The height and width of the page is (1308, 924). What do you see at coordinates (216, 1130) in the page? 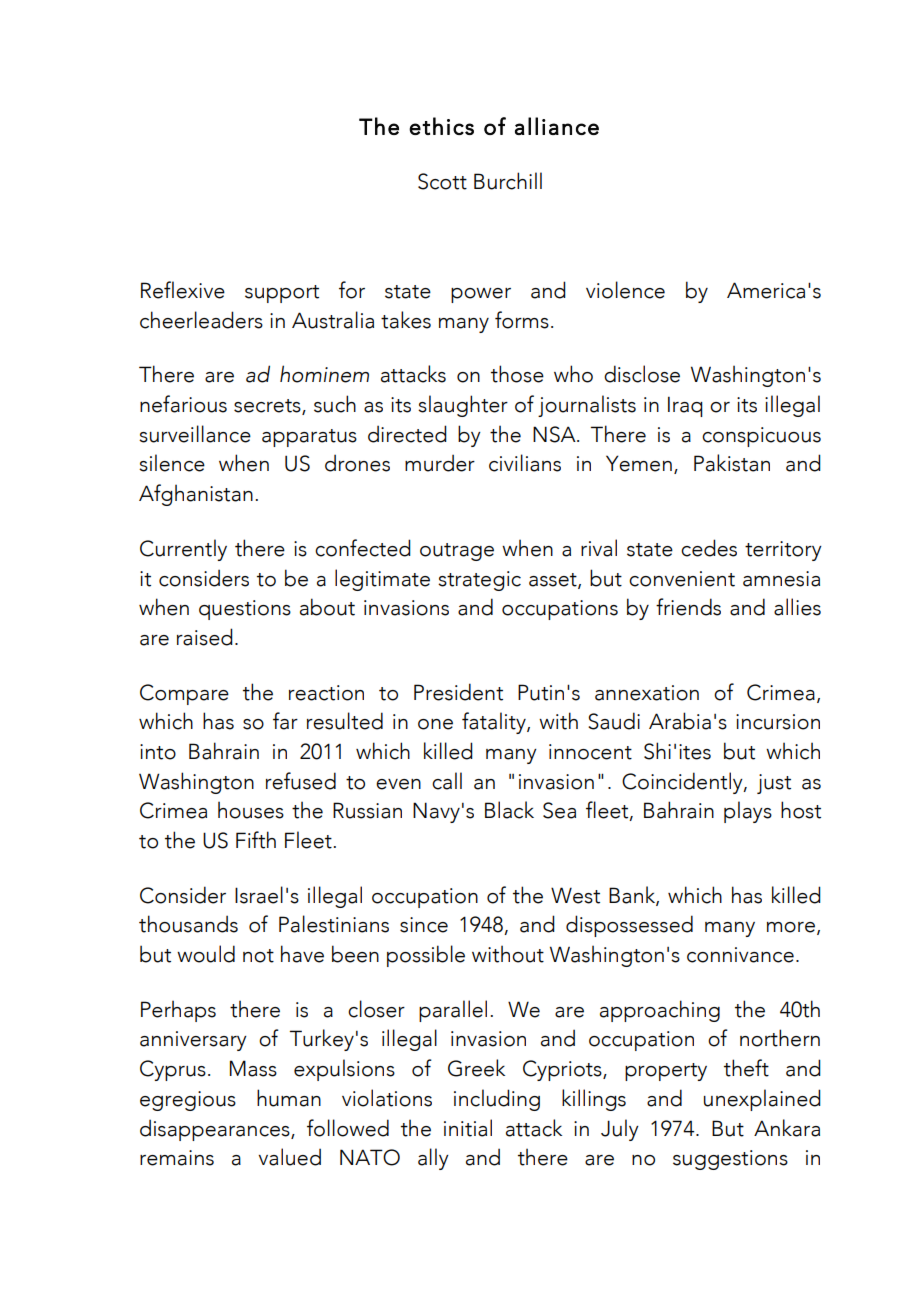
I see `disappearances` at bounding box center [216, 1130].
